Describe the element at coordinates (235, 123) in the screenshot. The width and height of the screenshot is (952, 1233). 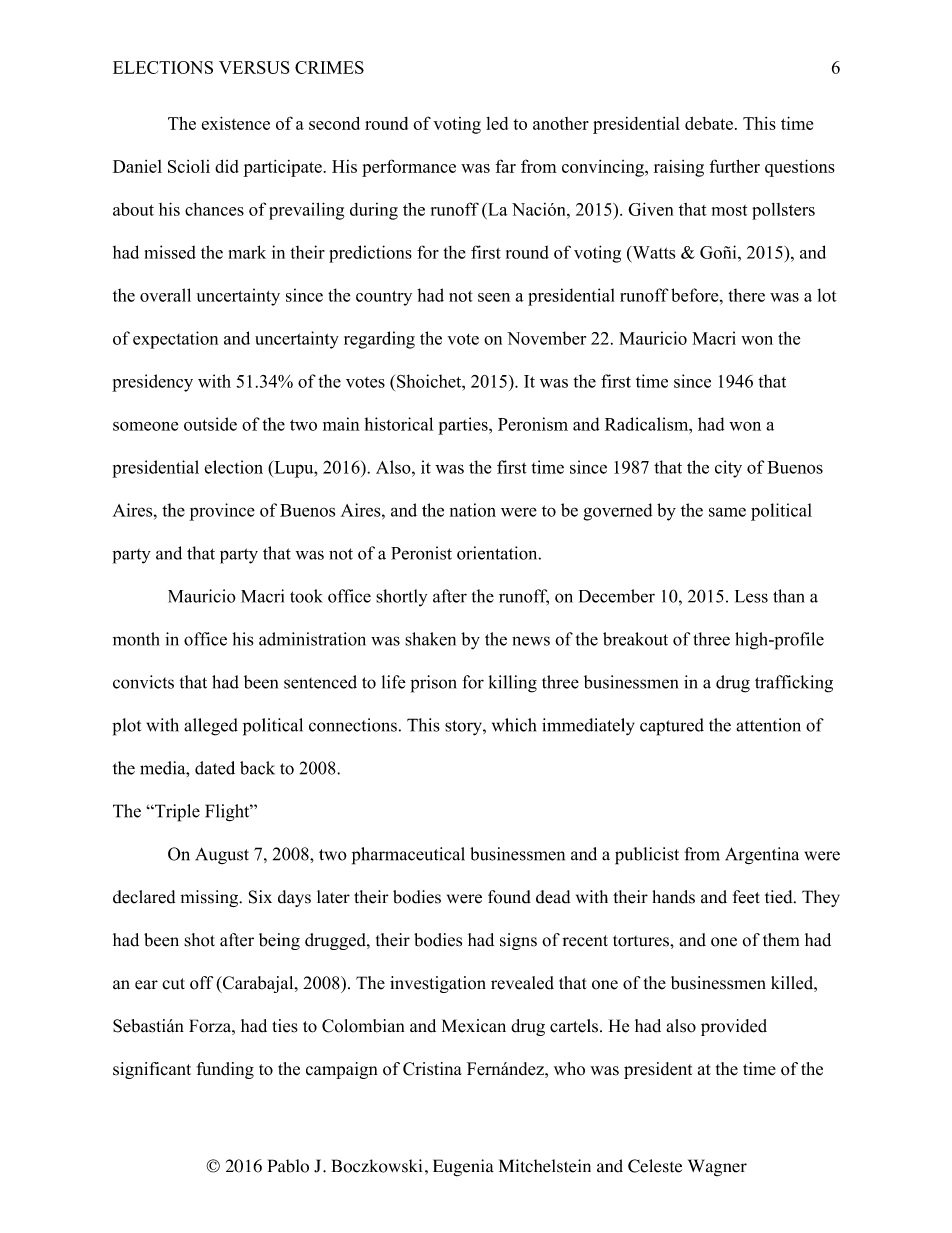
I see `existence` at that location.
